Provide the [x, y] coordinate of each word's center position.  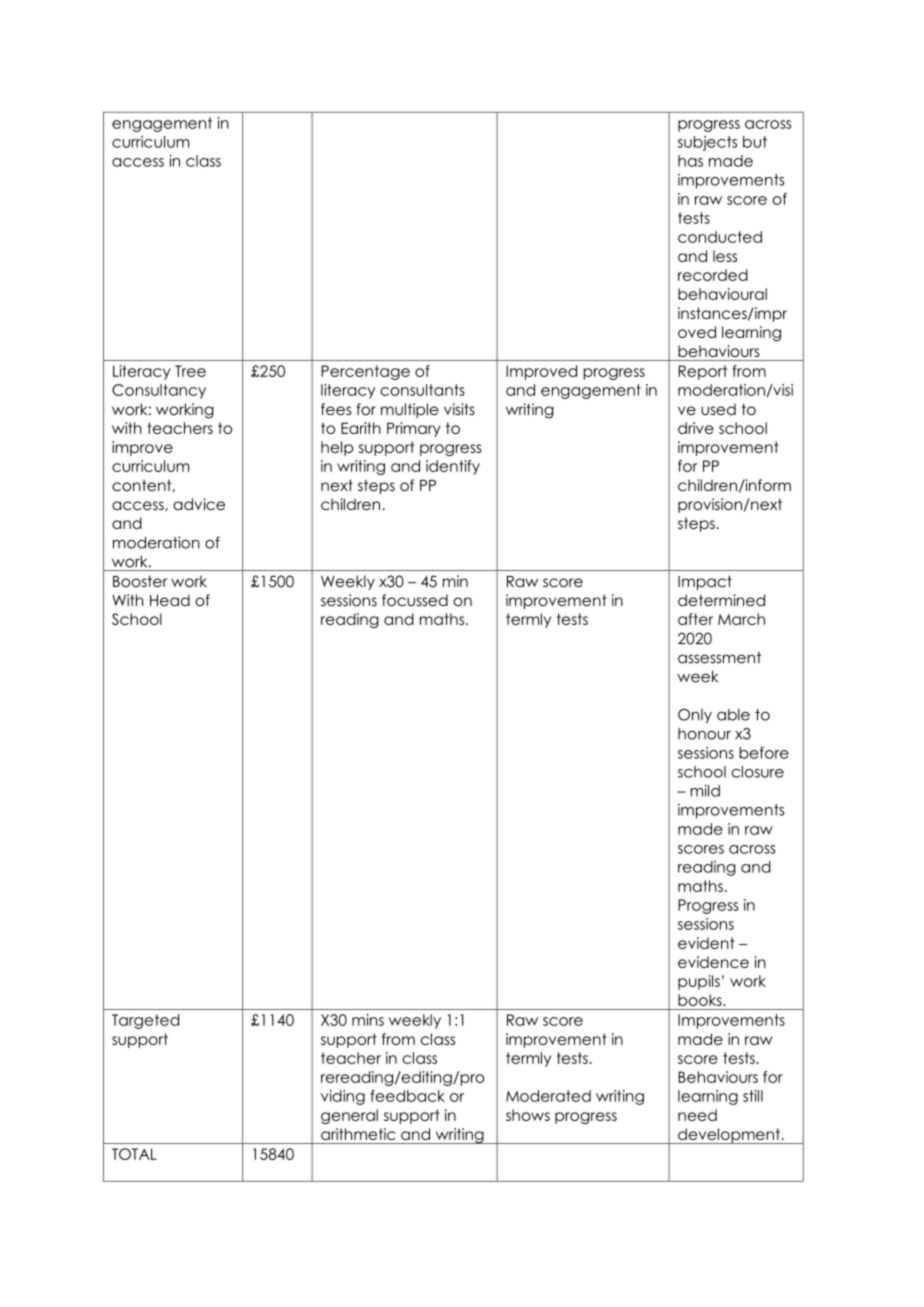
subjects [707, 143]
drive [696, 428]
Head [170, 600]
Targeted [145, 1021]
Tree [190, 371]
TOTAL [134, 1154]
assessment [719, 658]
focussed [415, 600]
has [690, 161]
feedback [407, 1096]
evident [706, 943]
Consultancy [159, 391]
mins [368, 1020]
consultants [422, 390]
